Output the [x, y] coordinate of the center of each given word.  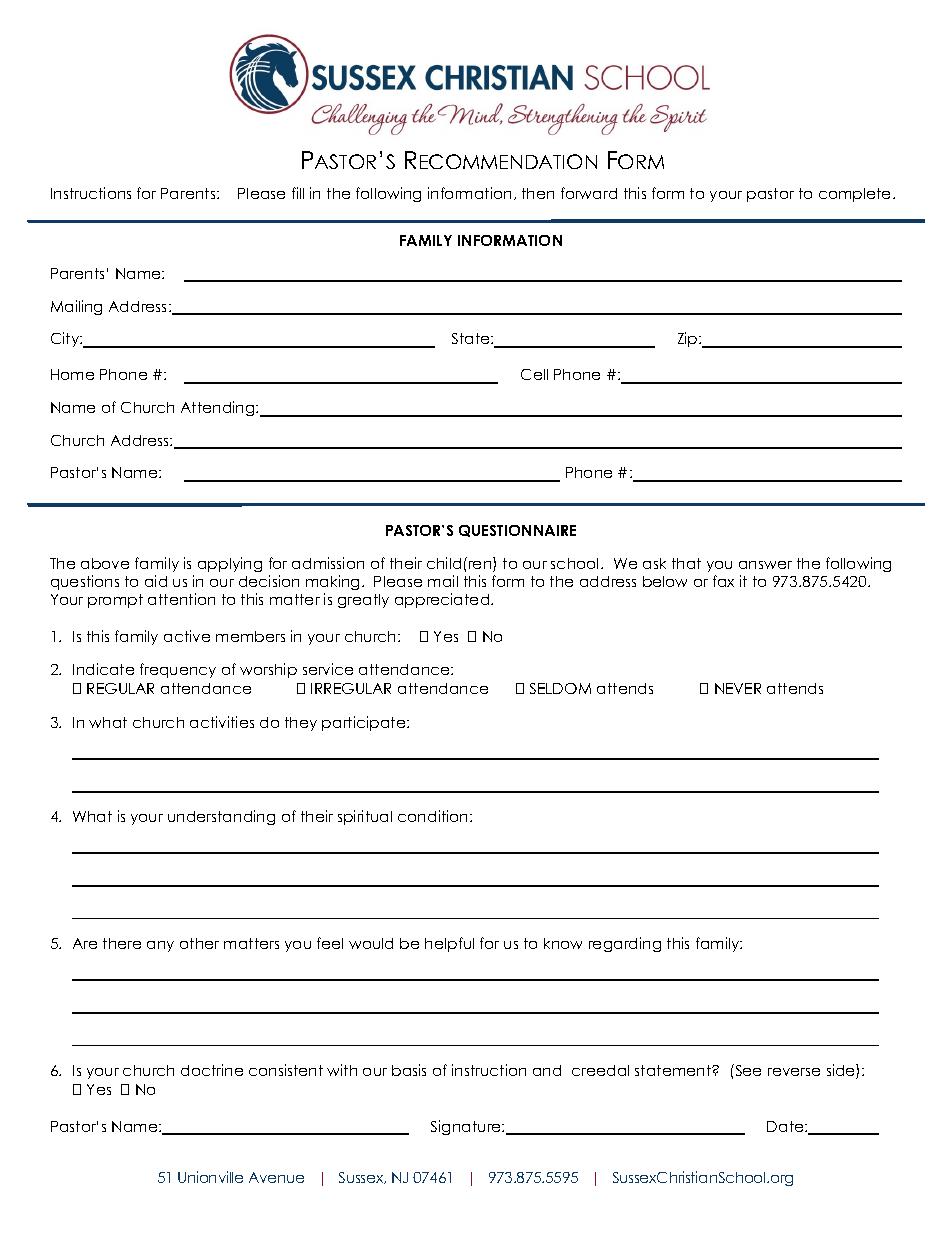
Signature [467, 1127]
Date [786, 1126]
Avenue [276, 1177]
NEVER [738, 688]
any [160, 946]
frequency [178, 670]
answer [765, 565]
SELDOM [560, 688]
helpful [449, 944]
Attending [219, 408]
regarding [625, 944]
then [538, 193]
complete [856, 195]
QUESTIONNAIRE [517, 531]
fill [298, 193]
